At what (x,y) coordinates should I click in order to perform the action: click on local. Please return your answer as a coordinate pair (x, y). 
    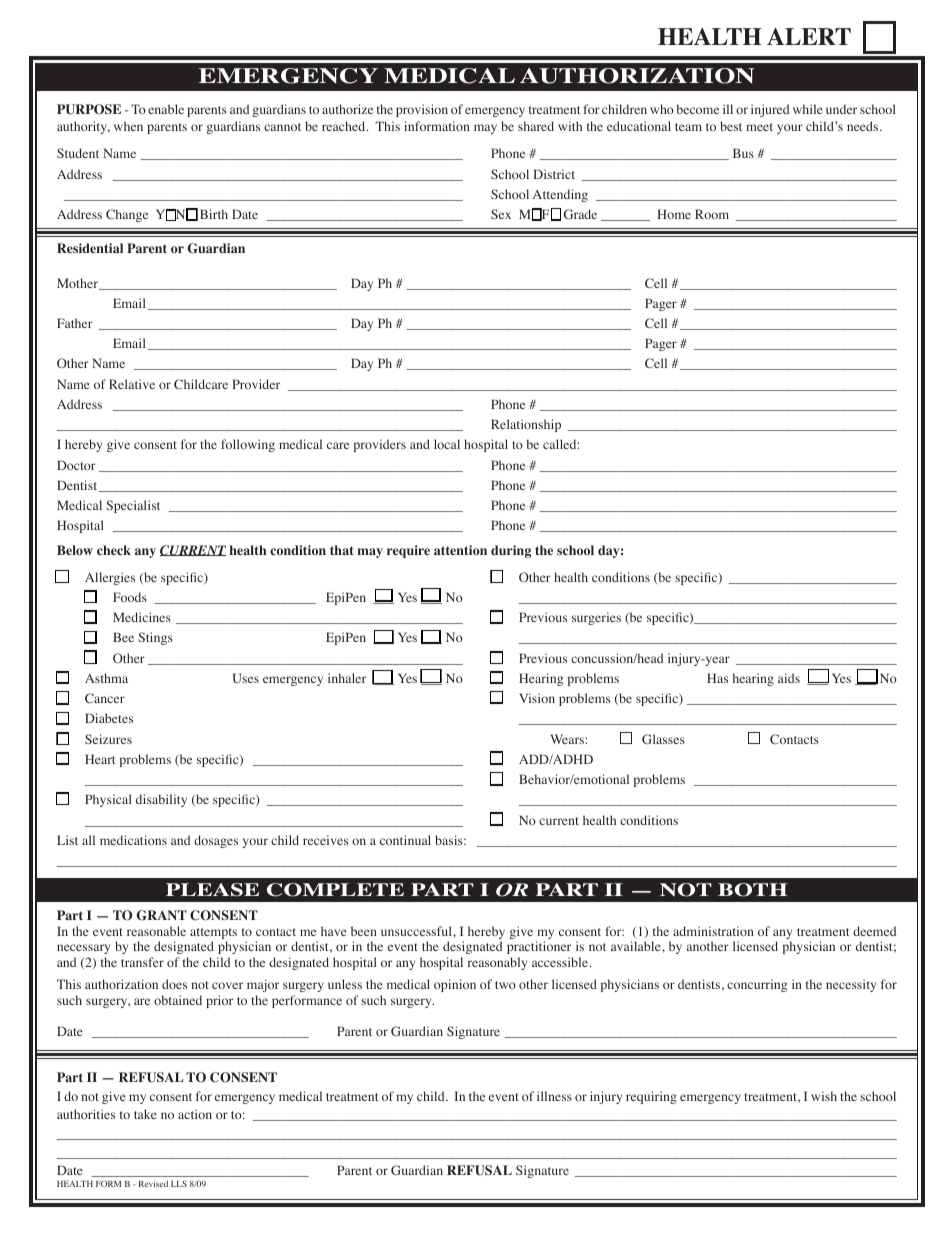
    Looking at the image, I should click on (447, 444).
